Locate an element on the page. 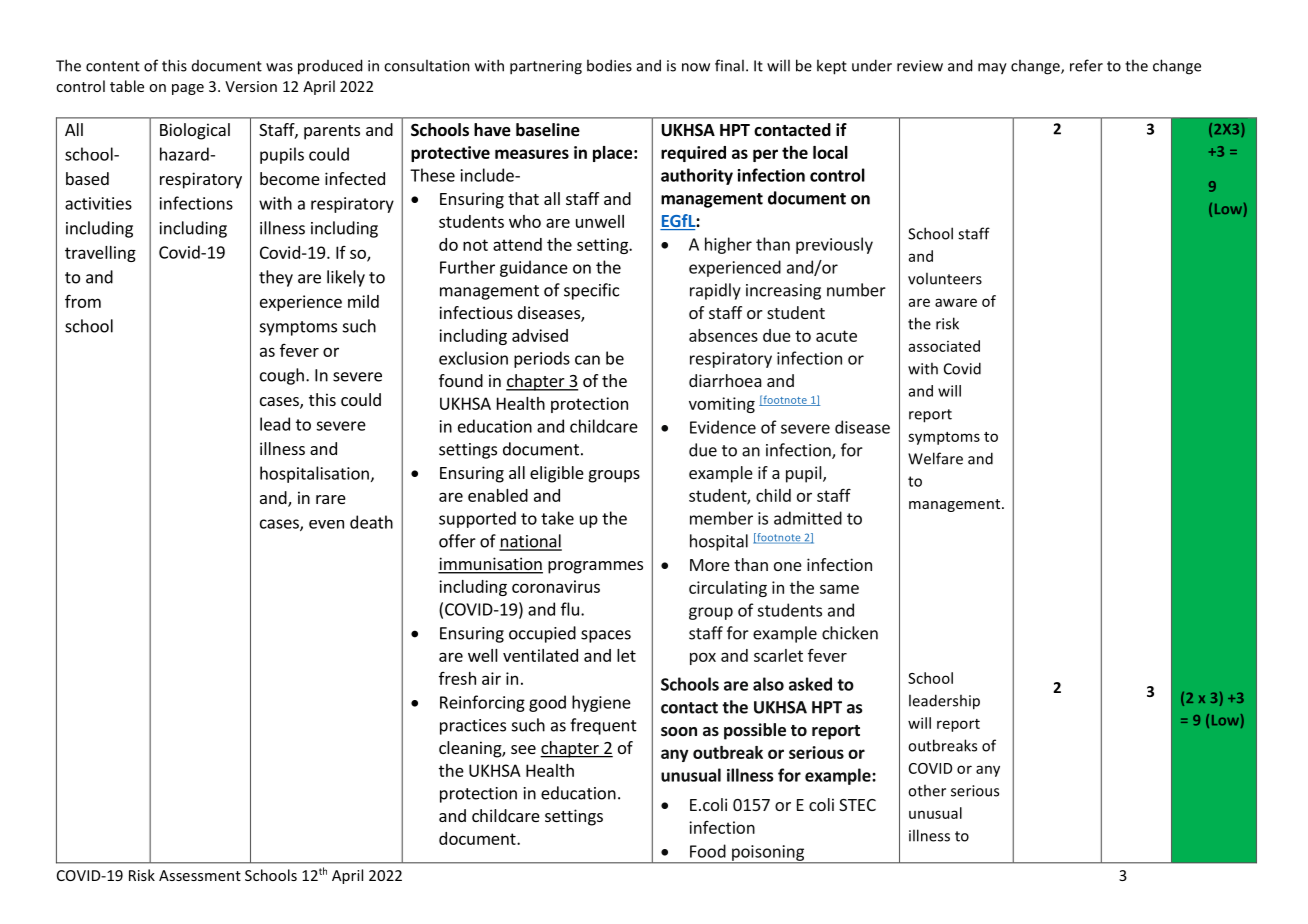 The width and height of the image is (1308, 924). Assessment is located at coordinates (200, 875).
